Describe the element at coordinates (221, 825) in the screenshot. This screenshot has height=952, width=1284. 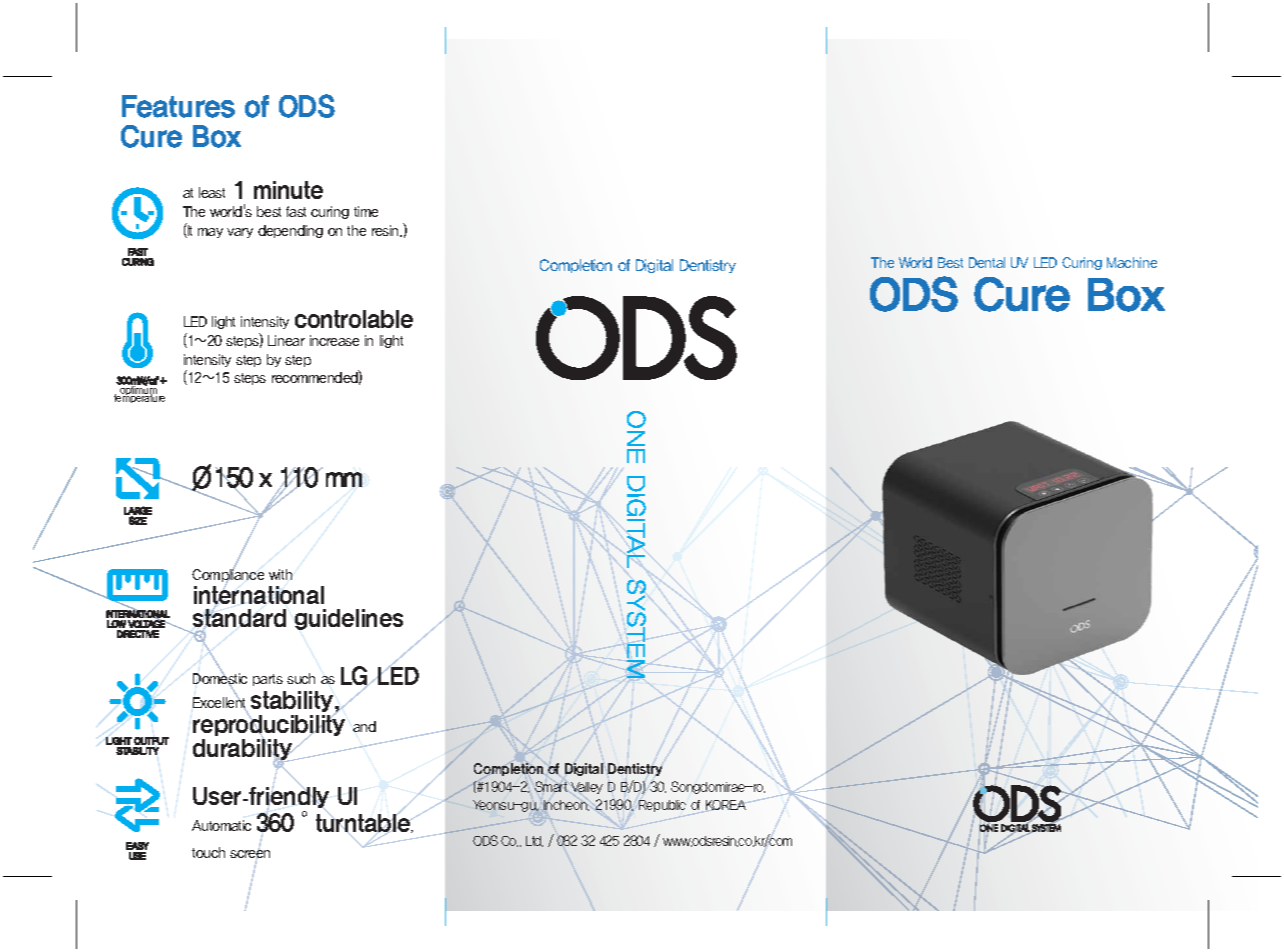
I see `Automatic` at that location.
